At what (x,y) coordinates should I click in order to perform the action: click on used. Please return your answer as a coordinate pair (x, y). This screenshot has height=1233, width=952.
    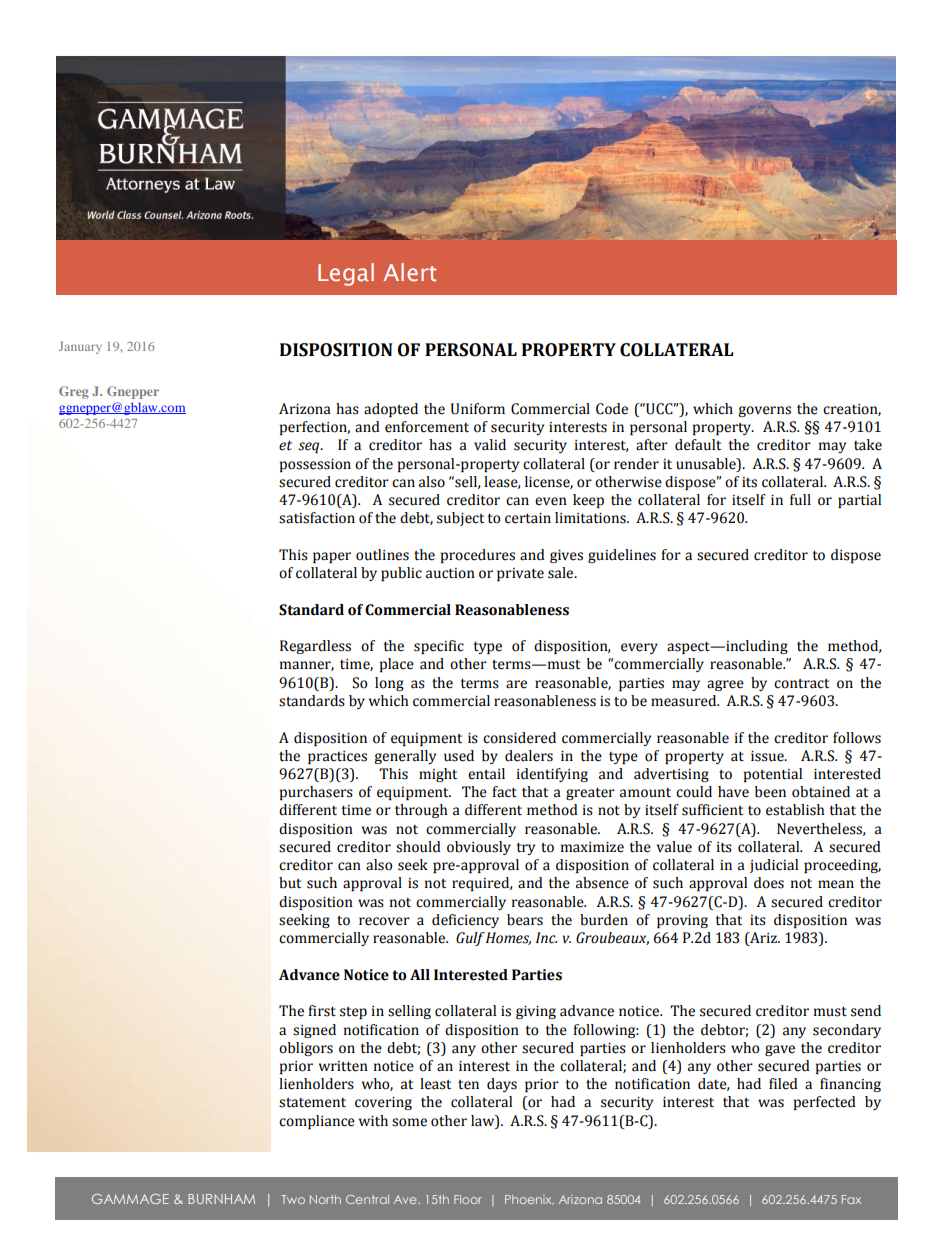
    Looking at the image, I should click on (459, 756).
